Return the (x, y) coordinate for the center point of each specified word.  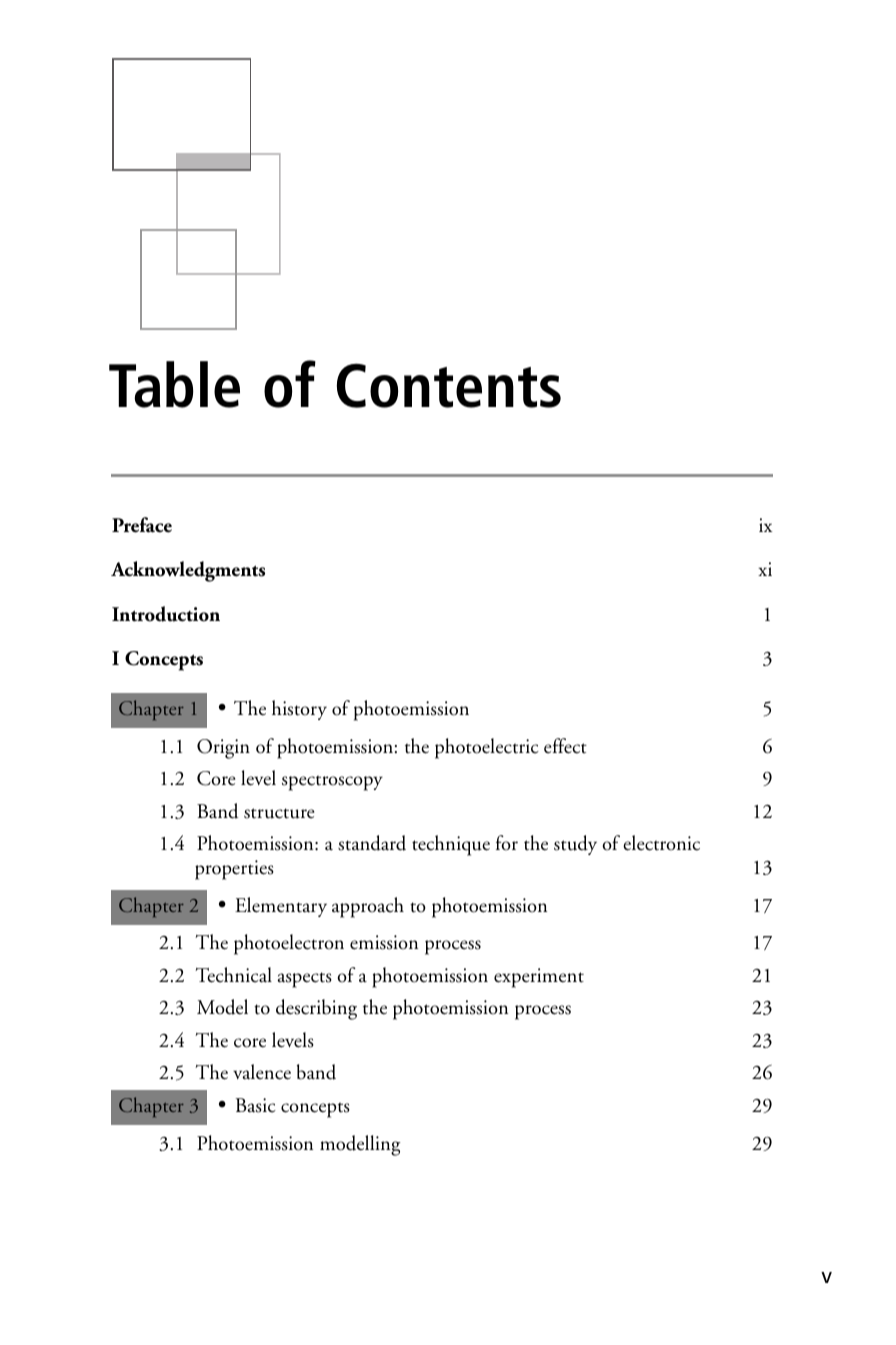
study (575, 845)
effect (565, 746)
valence (262, 1072)
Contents (449, 385)
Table (174, 384)
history (299, 710)
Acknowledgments (188, 571)
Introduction (166, 614)
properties (234, 870)
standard (372, 843)
